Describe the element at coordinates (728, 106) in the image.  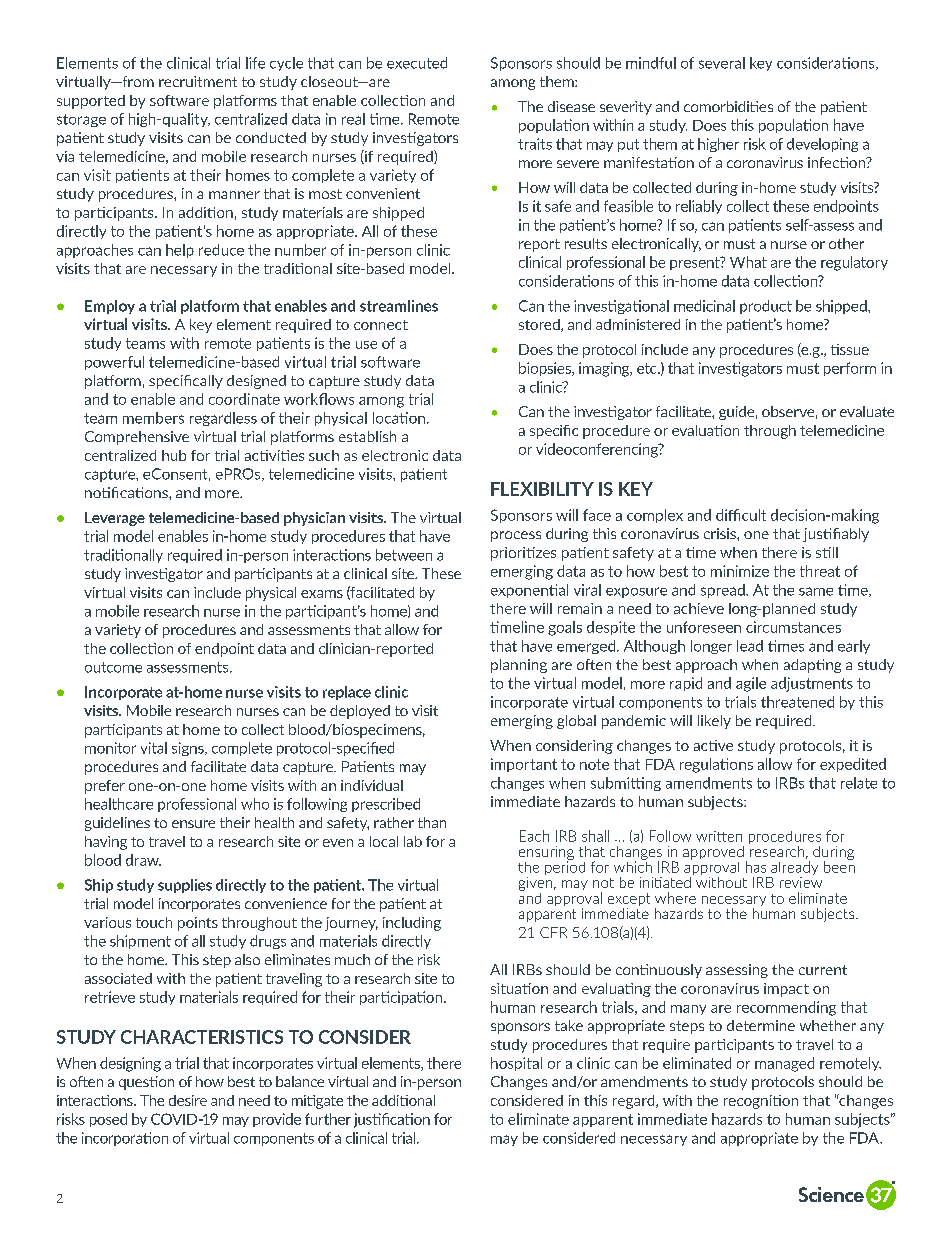
I see `comorbidities` at that location.
